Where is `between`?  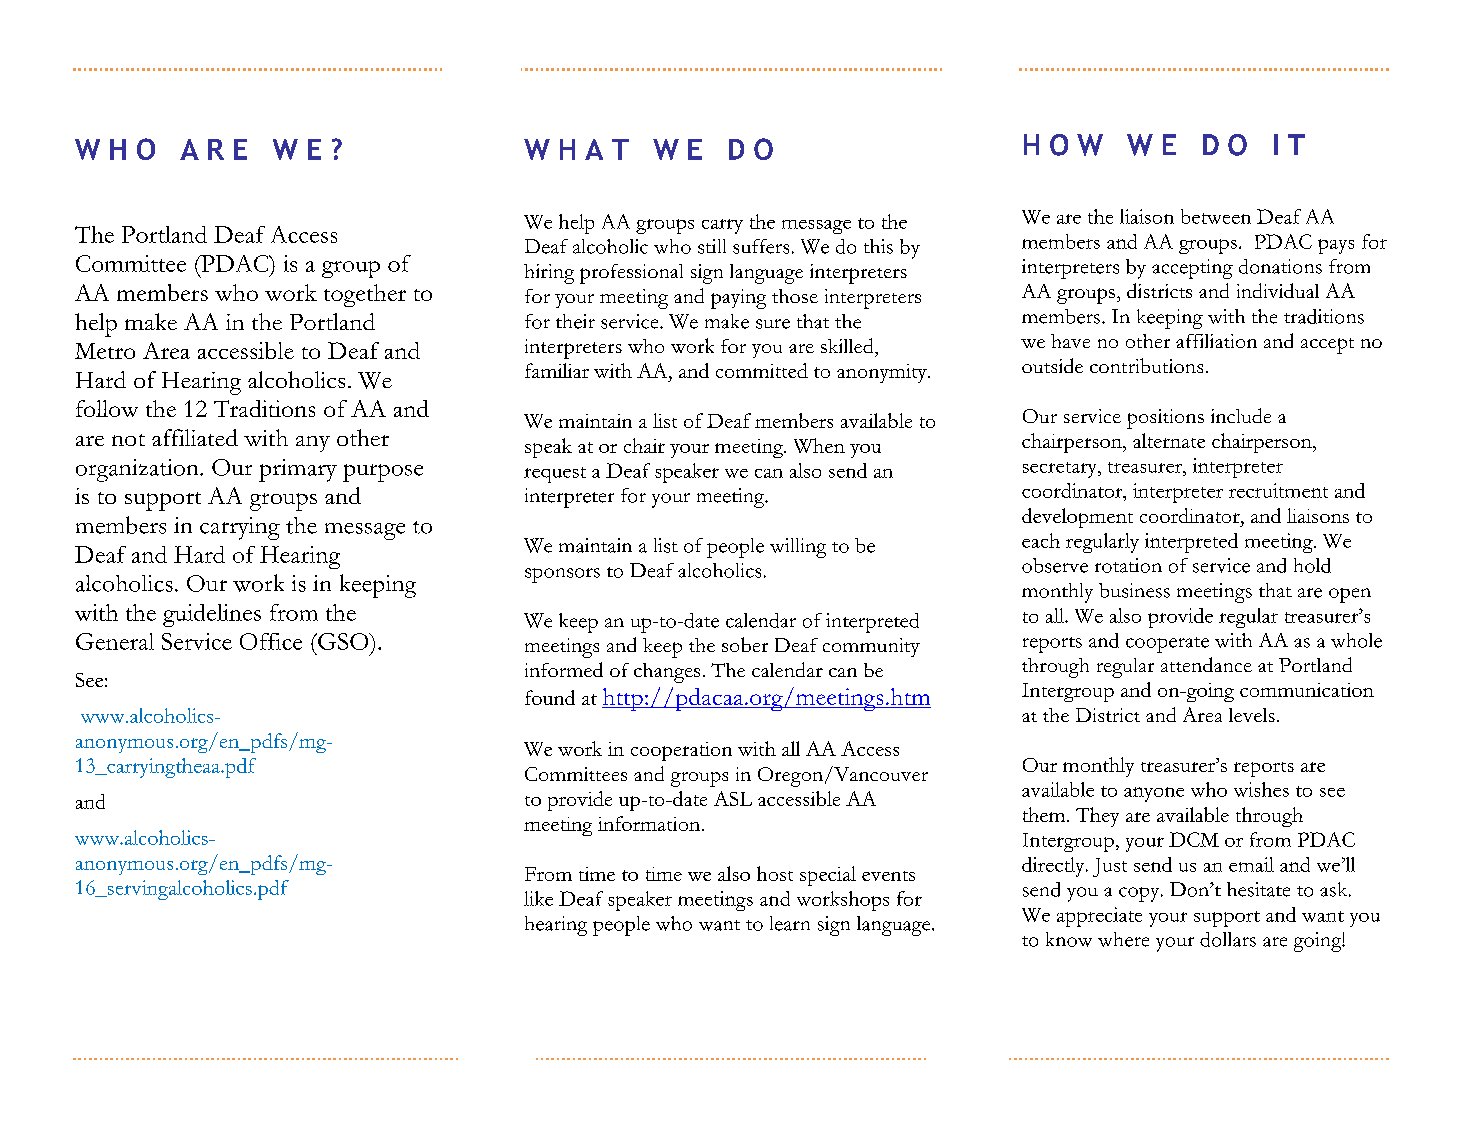 between is located at coordinates (1216, 216).
